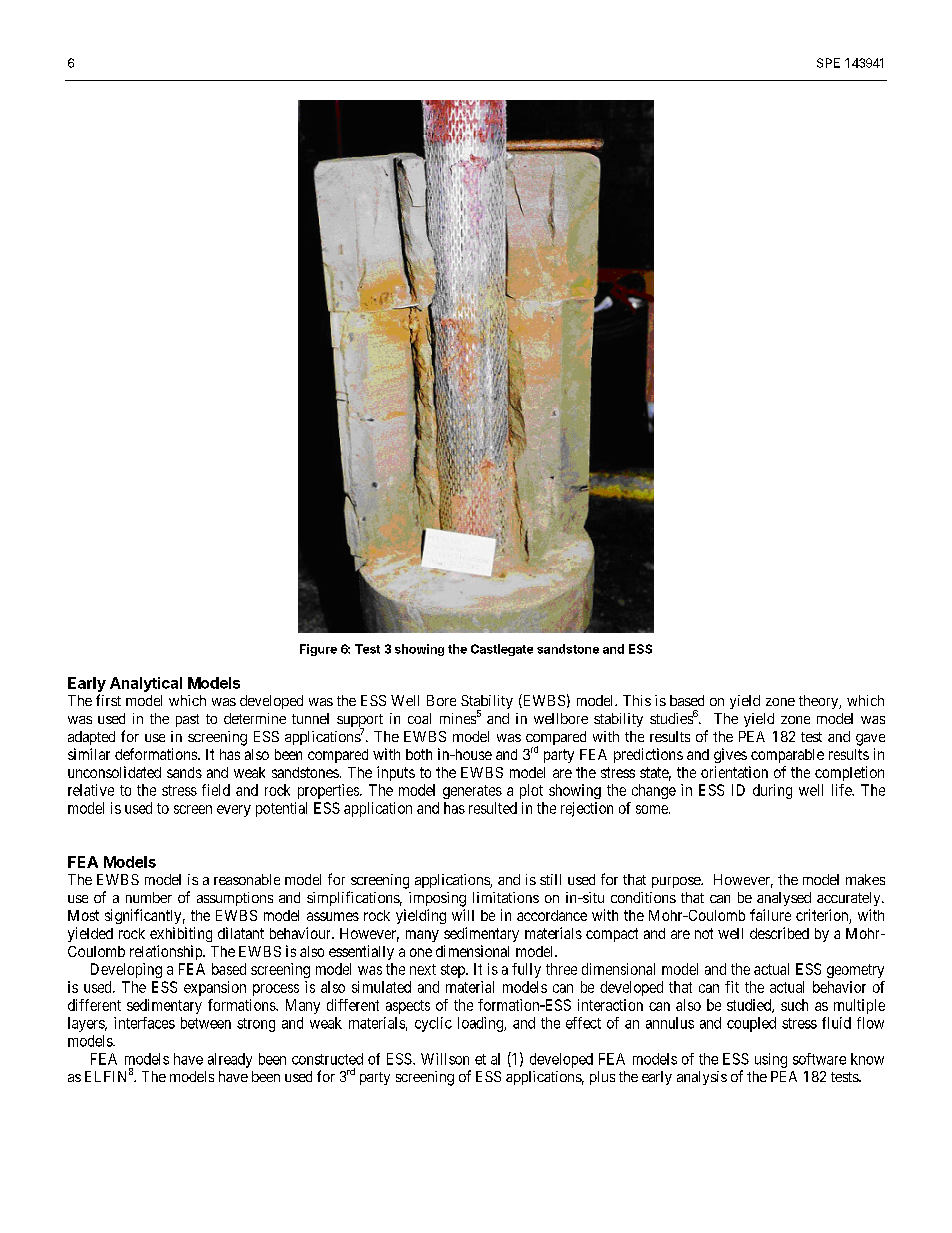  I want to click on already, so click(230, 1060).
